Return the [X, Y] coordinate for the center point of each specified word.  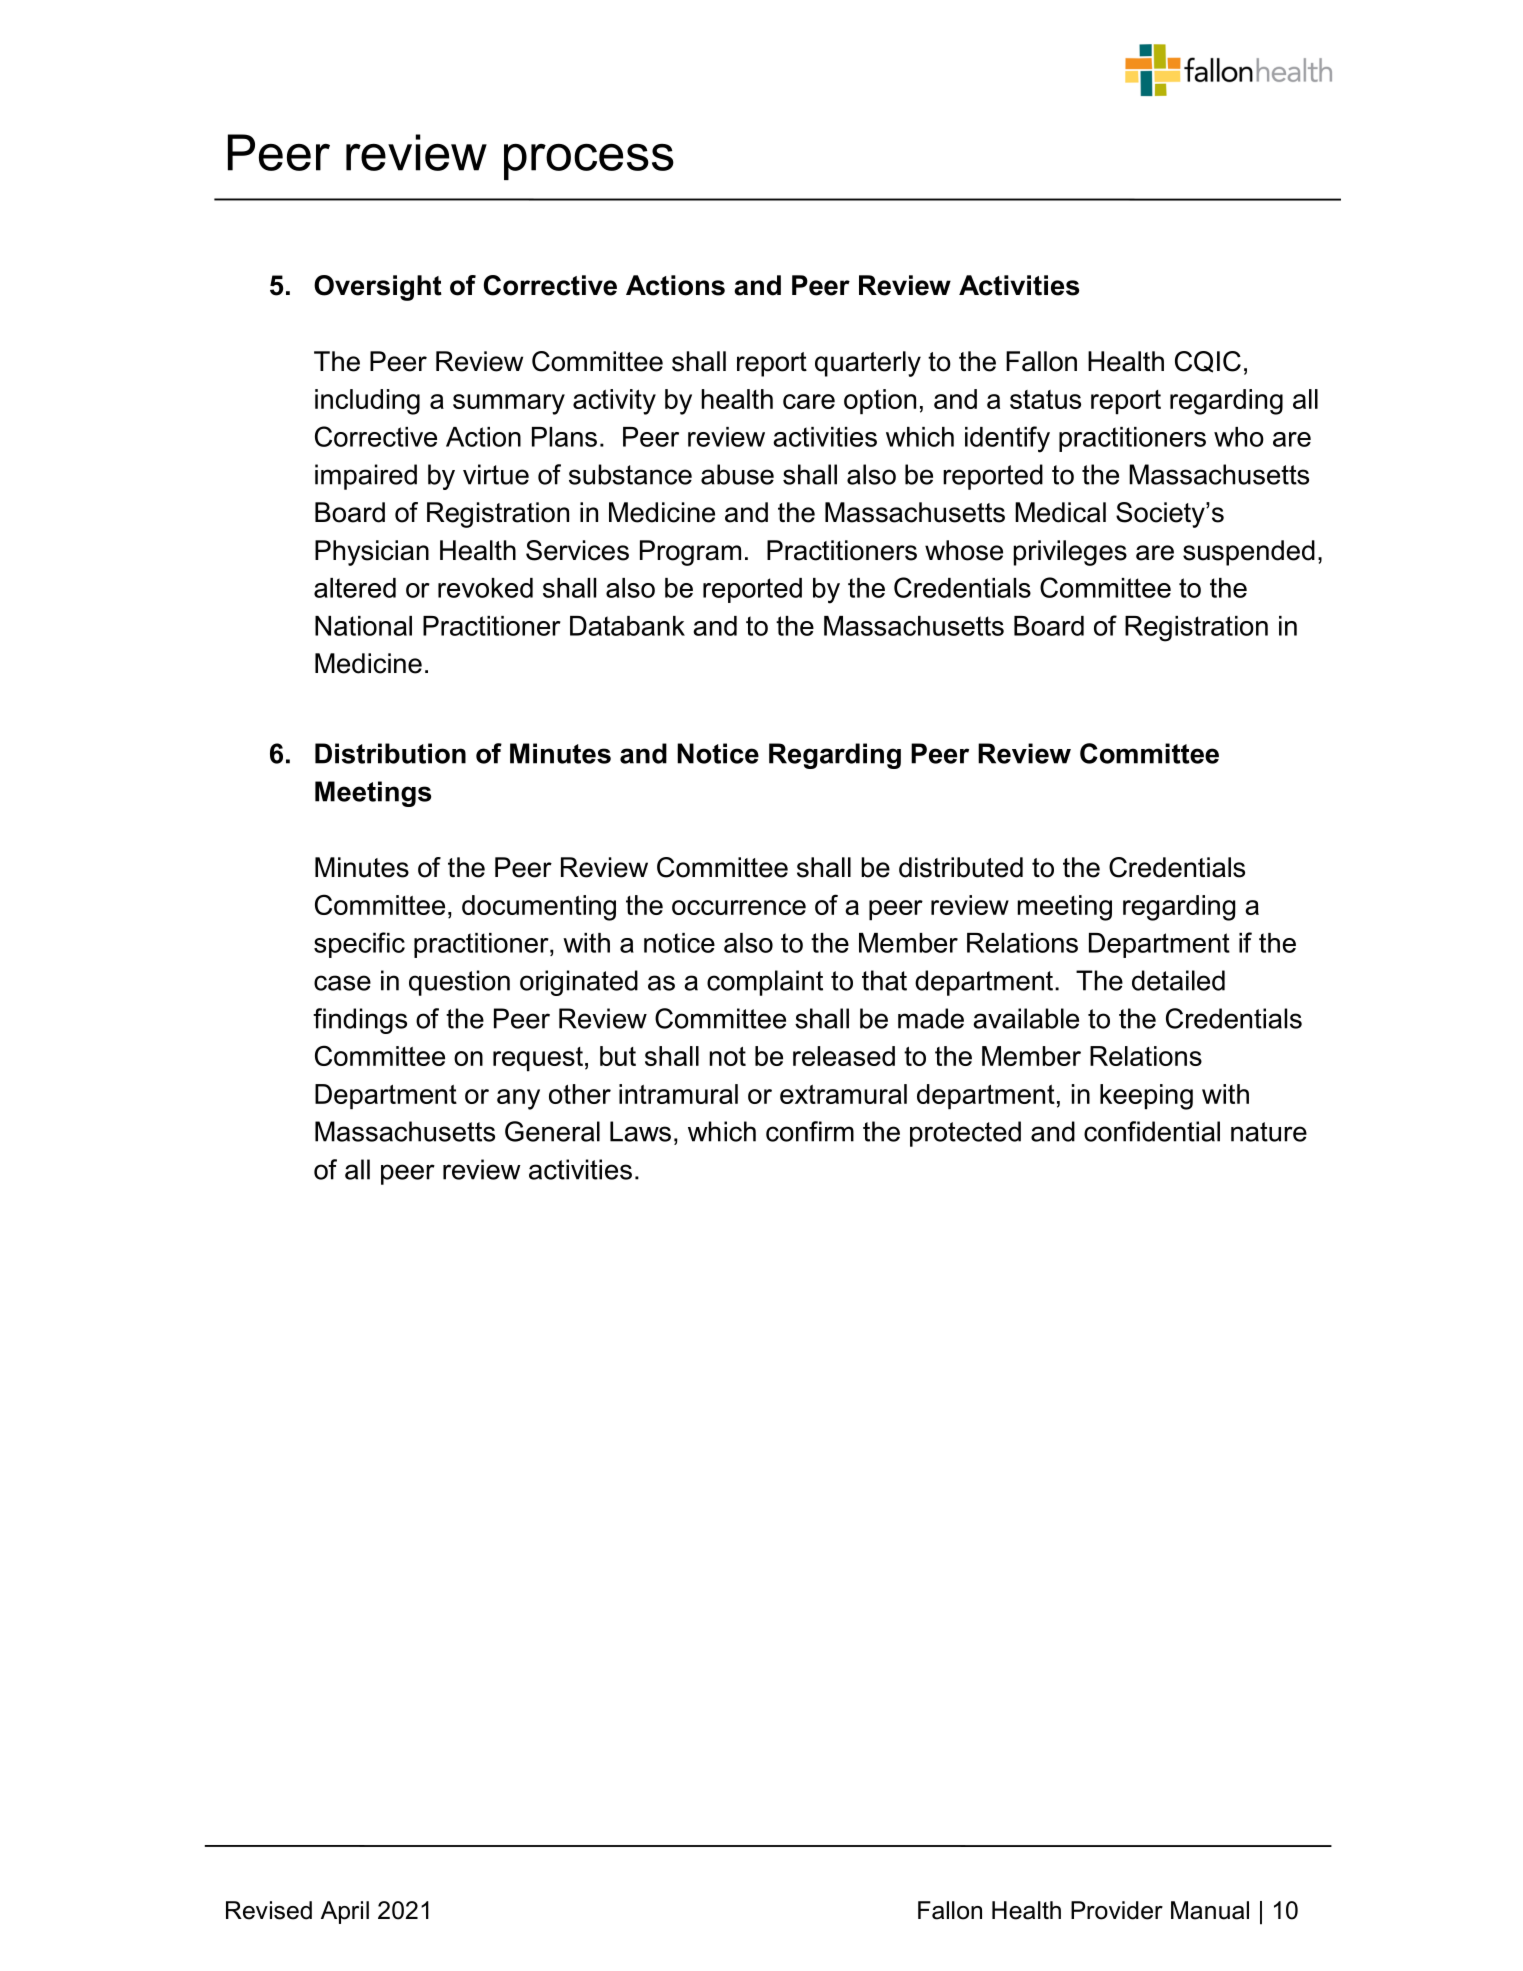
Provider [1117, 1910]
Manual [1210, 1910]
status [1045, 399]
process [589, 162]
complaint [765, 983]
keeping [1146, 1097]
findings [360, 1021]
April [345, 1912]
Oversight [378, 288]
